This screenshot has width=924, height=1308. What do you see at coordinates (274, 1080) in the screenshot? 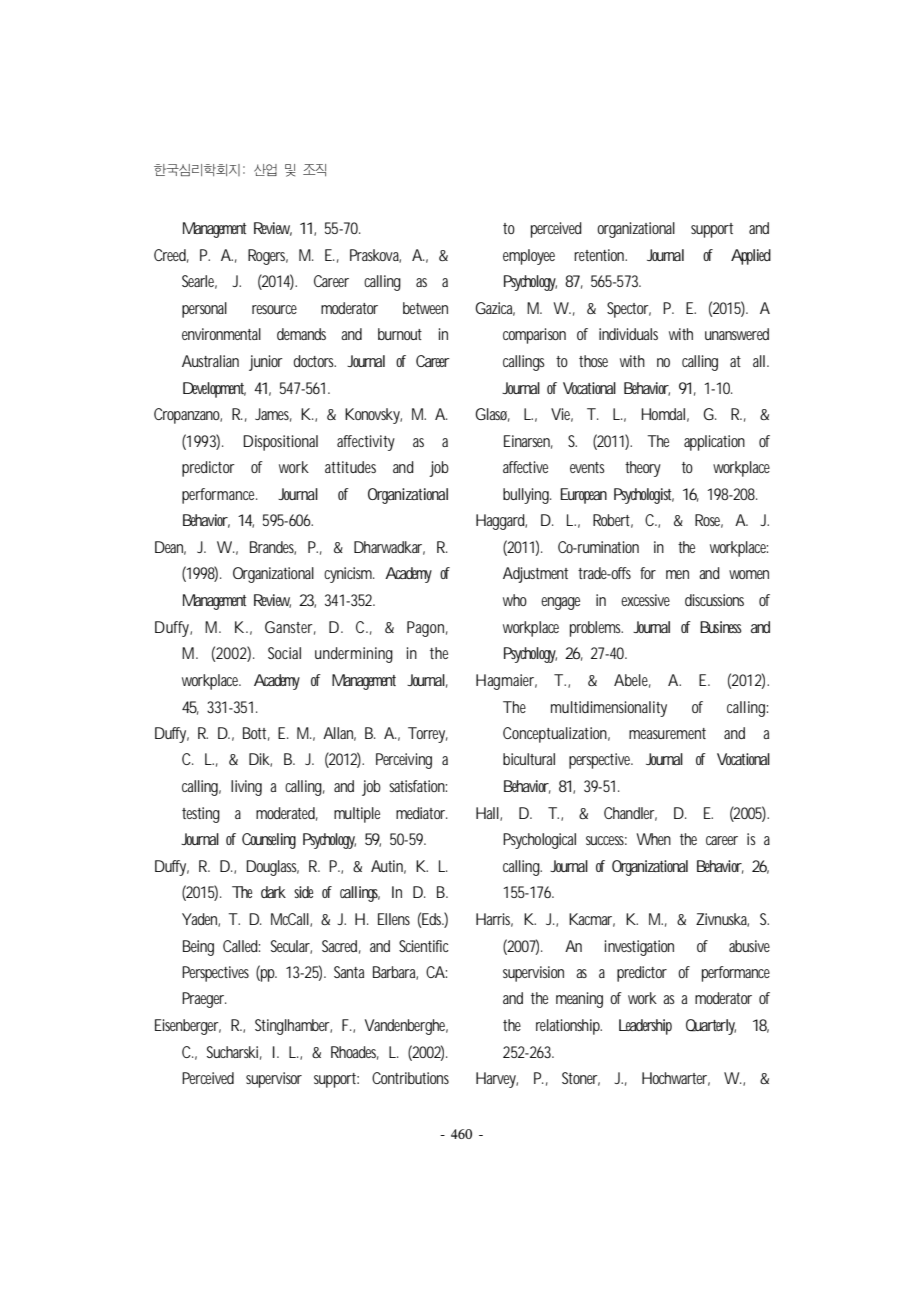
I see `supervisor` at bounding box center [274, 1080].
